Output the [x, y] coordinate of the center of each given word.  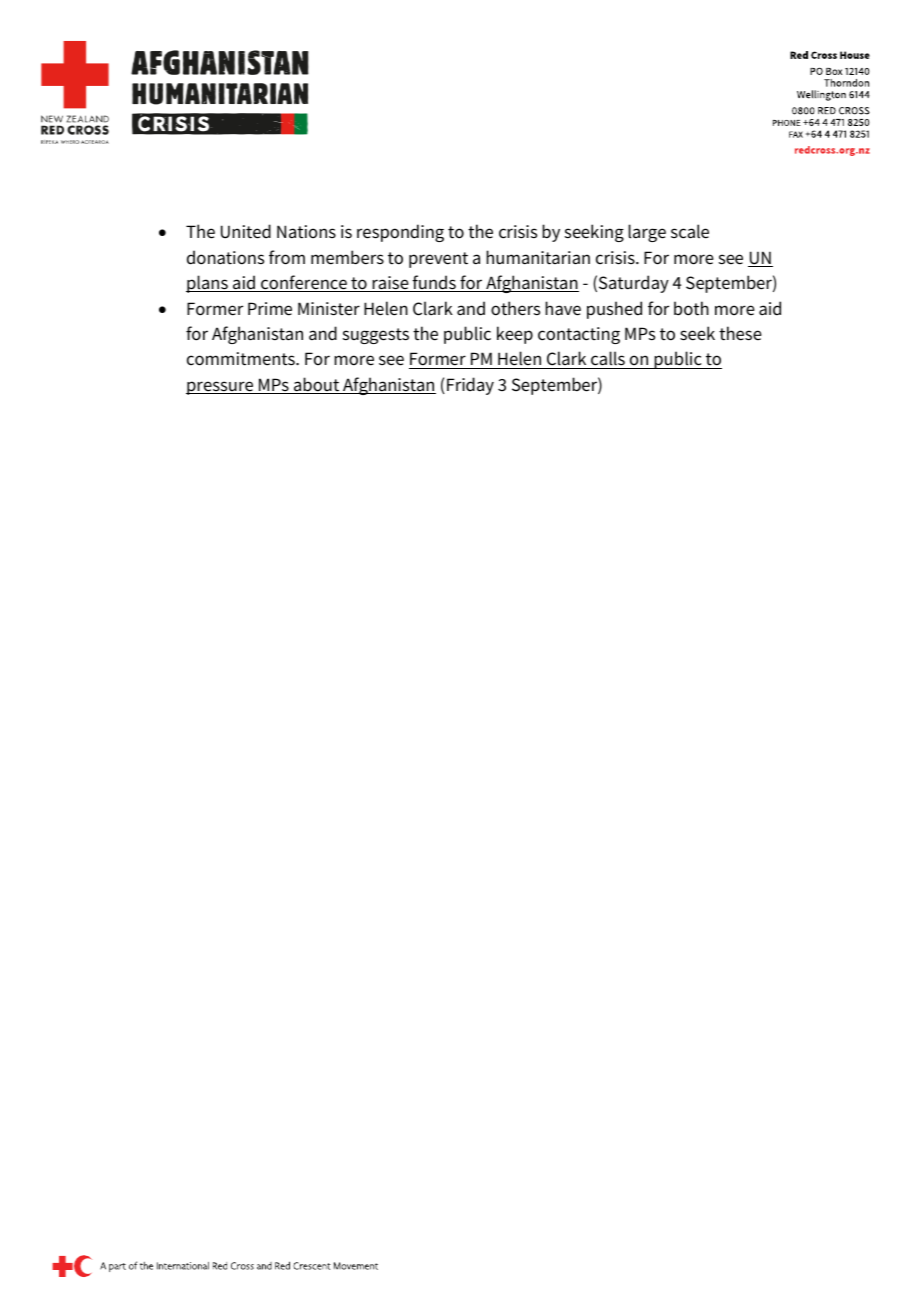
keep [515, 335]
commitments [242, 359]
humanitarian [538, 257]
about [317, 385]
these [740, 333]
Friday [470, 386]
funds [434, 283]
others [515, 308]
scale [690, 231]
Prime [270, 309]
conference [304, 283]
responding [400, 233]
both [691, 308]
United [246, 231]
